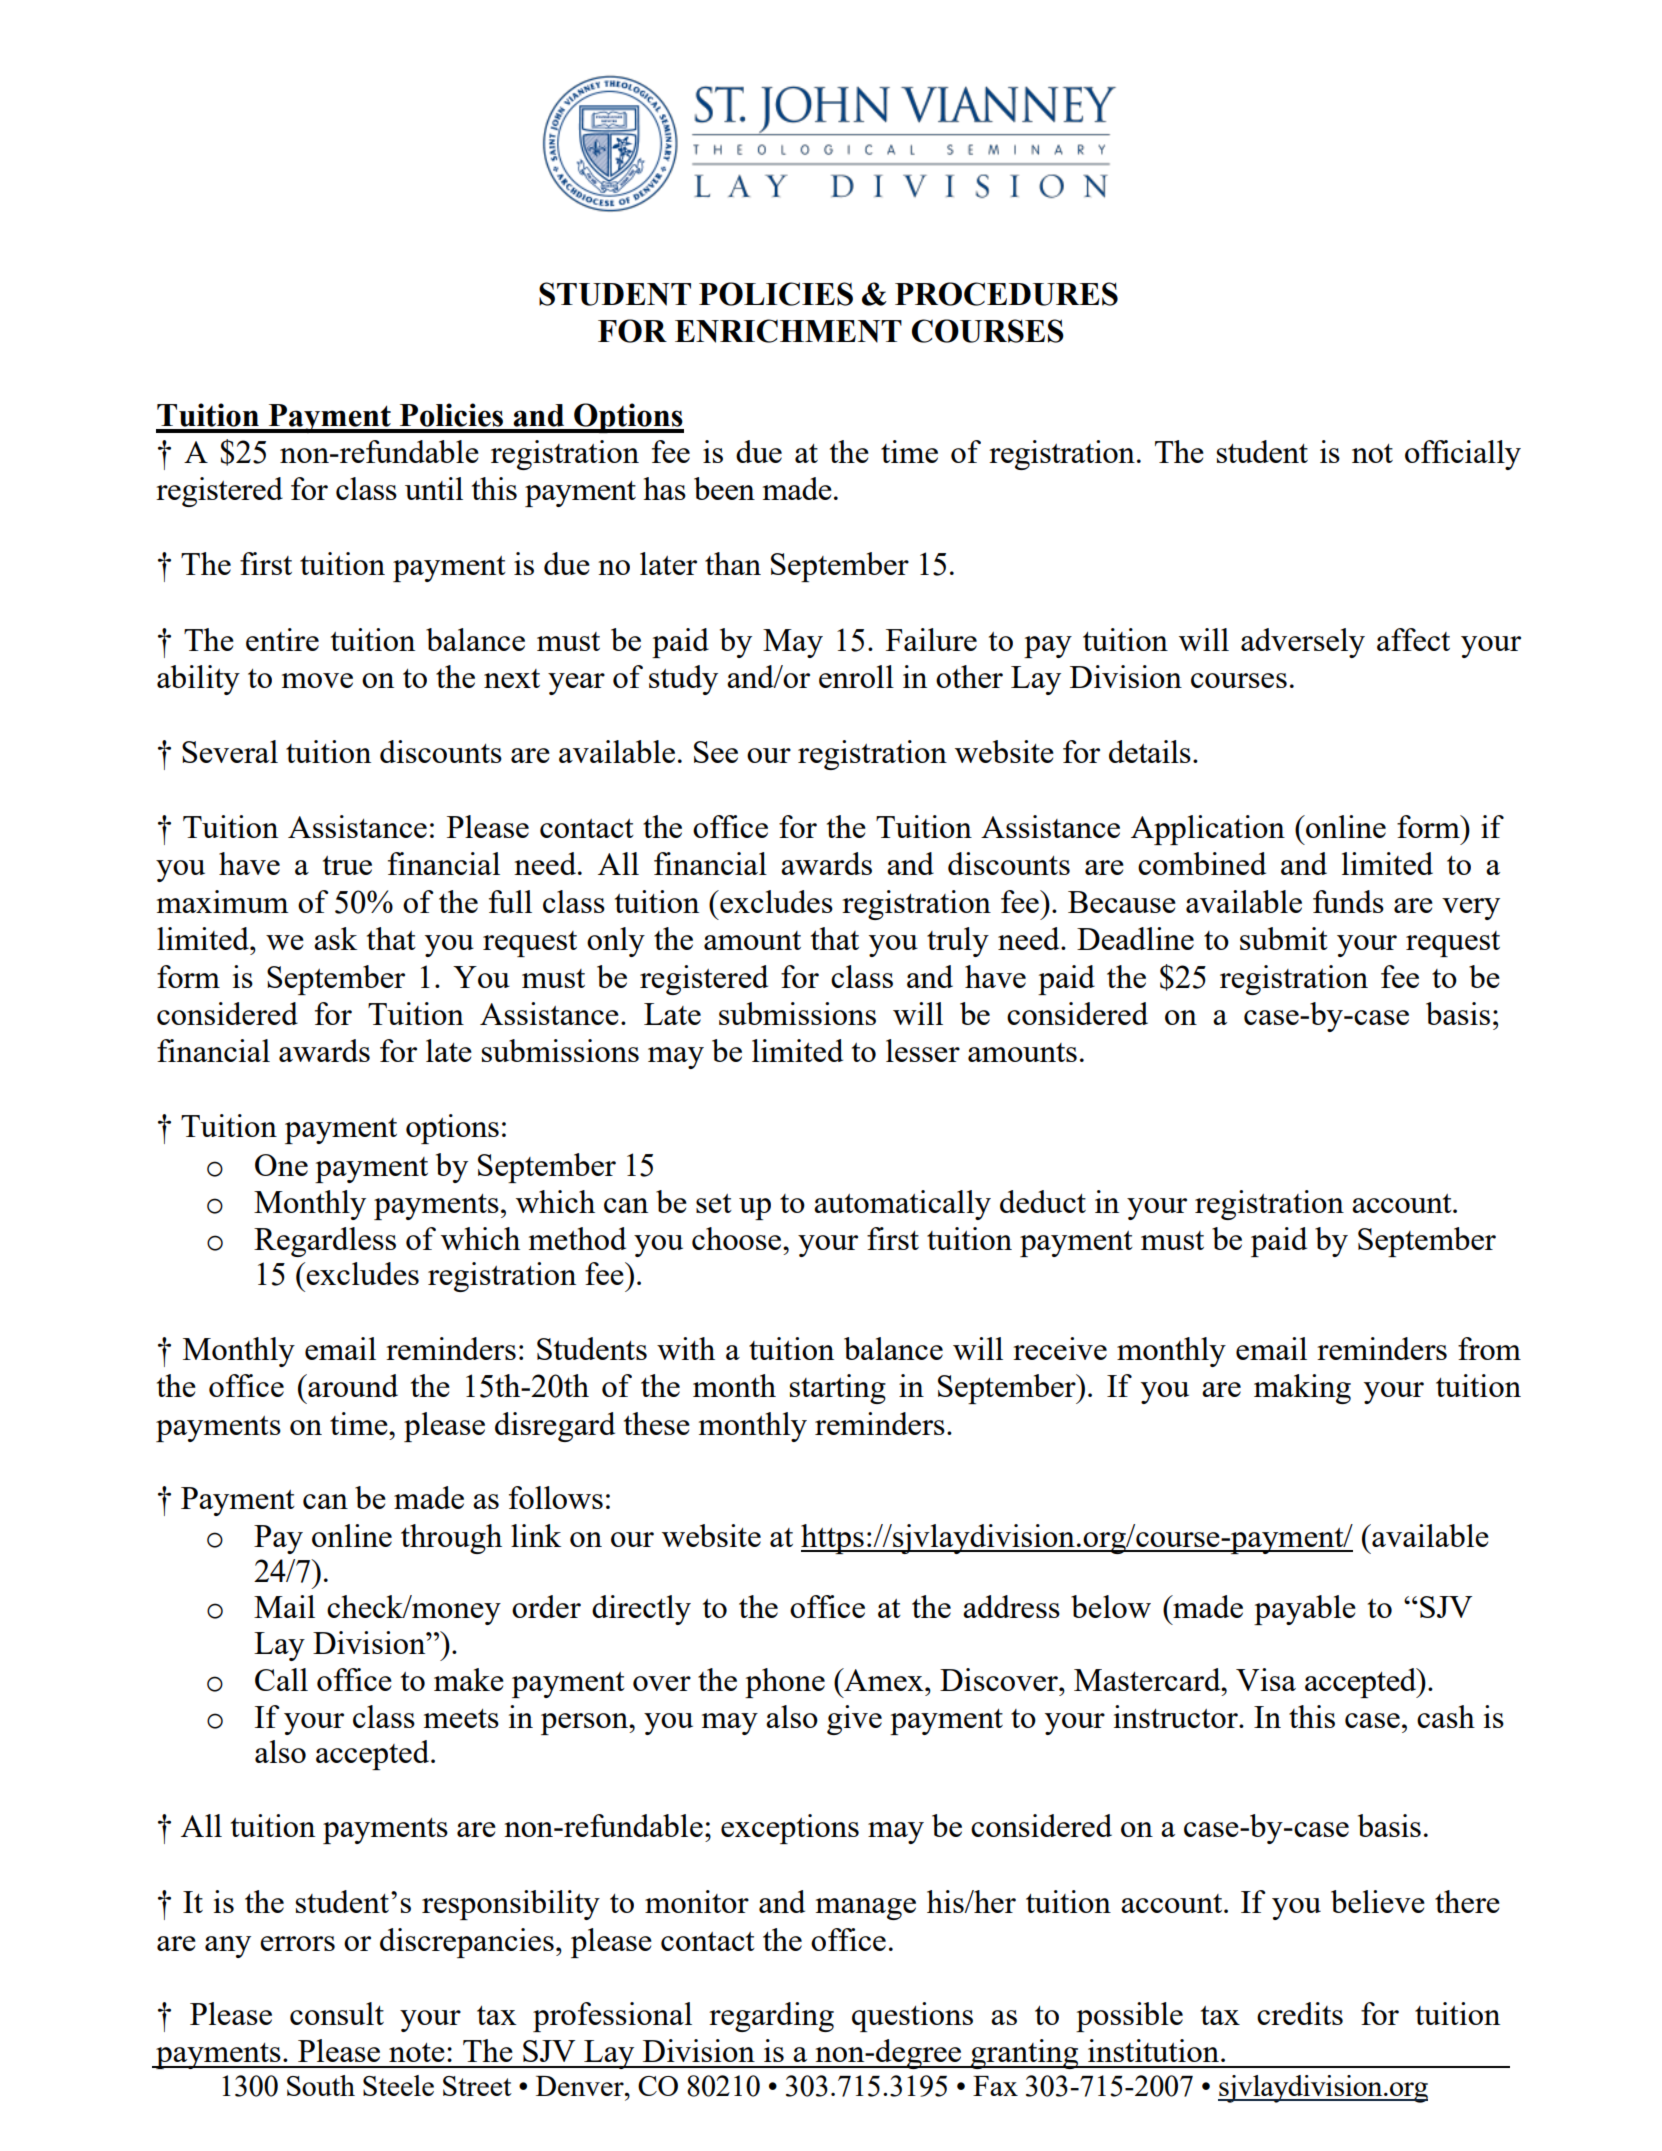 Image resolution: width=1662 pixels, height=2151 pixels. What do you see at coordinates (337, 2013) in the page?
I see `consult` at bounding box center [337, 2013].
